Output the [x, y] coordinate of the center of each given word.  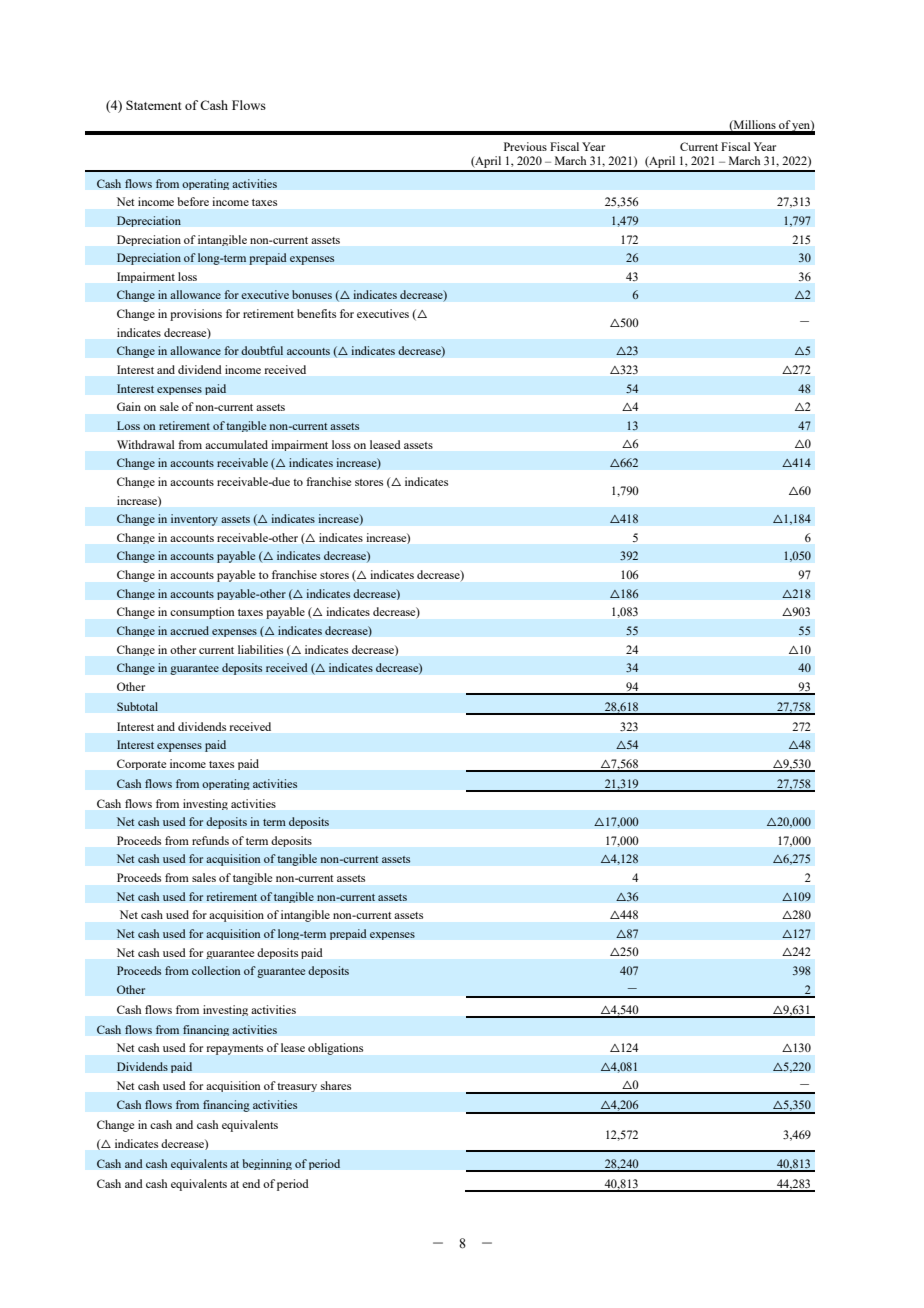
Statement [153, 105]
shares [336, 1085]
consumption [202, 613]
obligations [335, 1049]
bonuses [312, 294]
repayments [235, 1050]
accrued [189, 630]
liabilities [260, 649]
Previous [525, 146]
